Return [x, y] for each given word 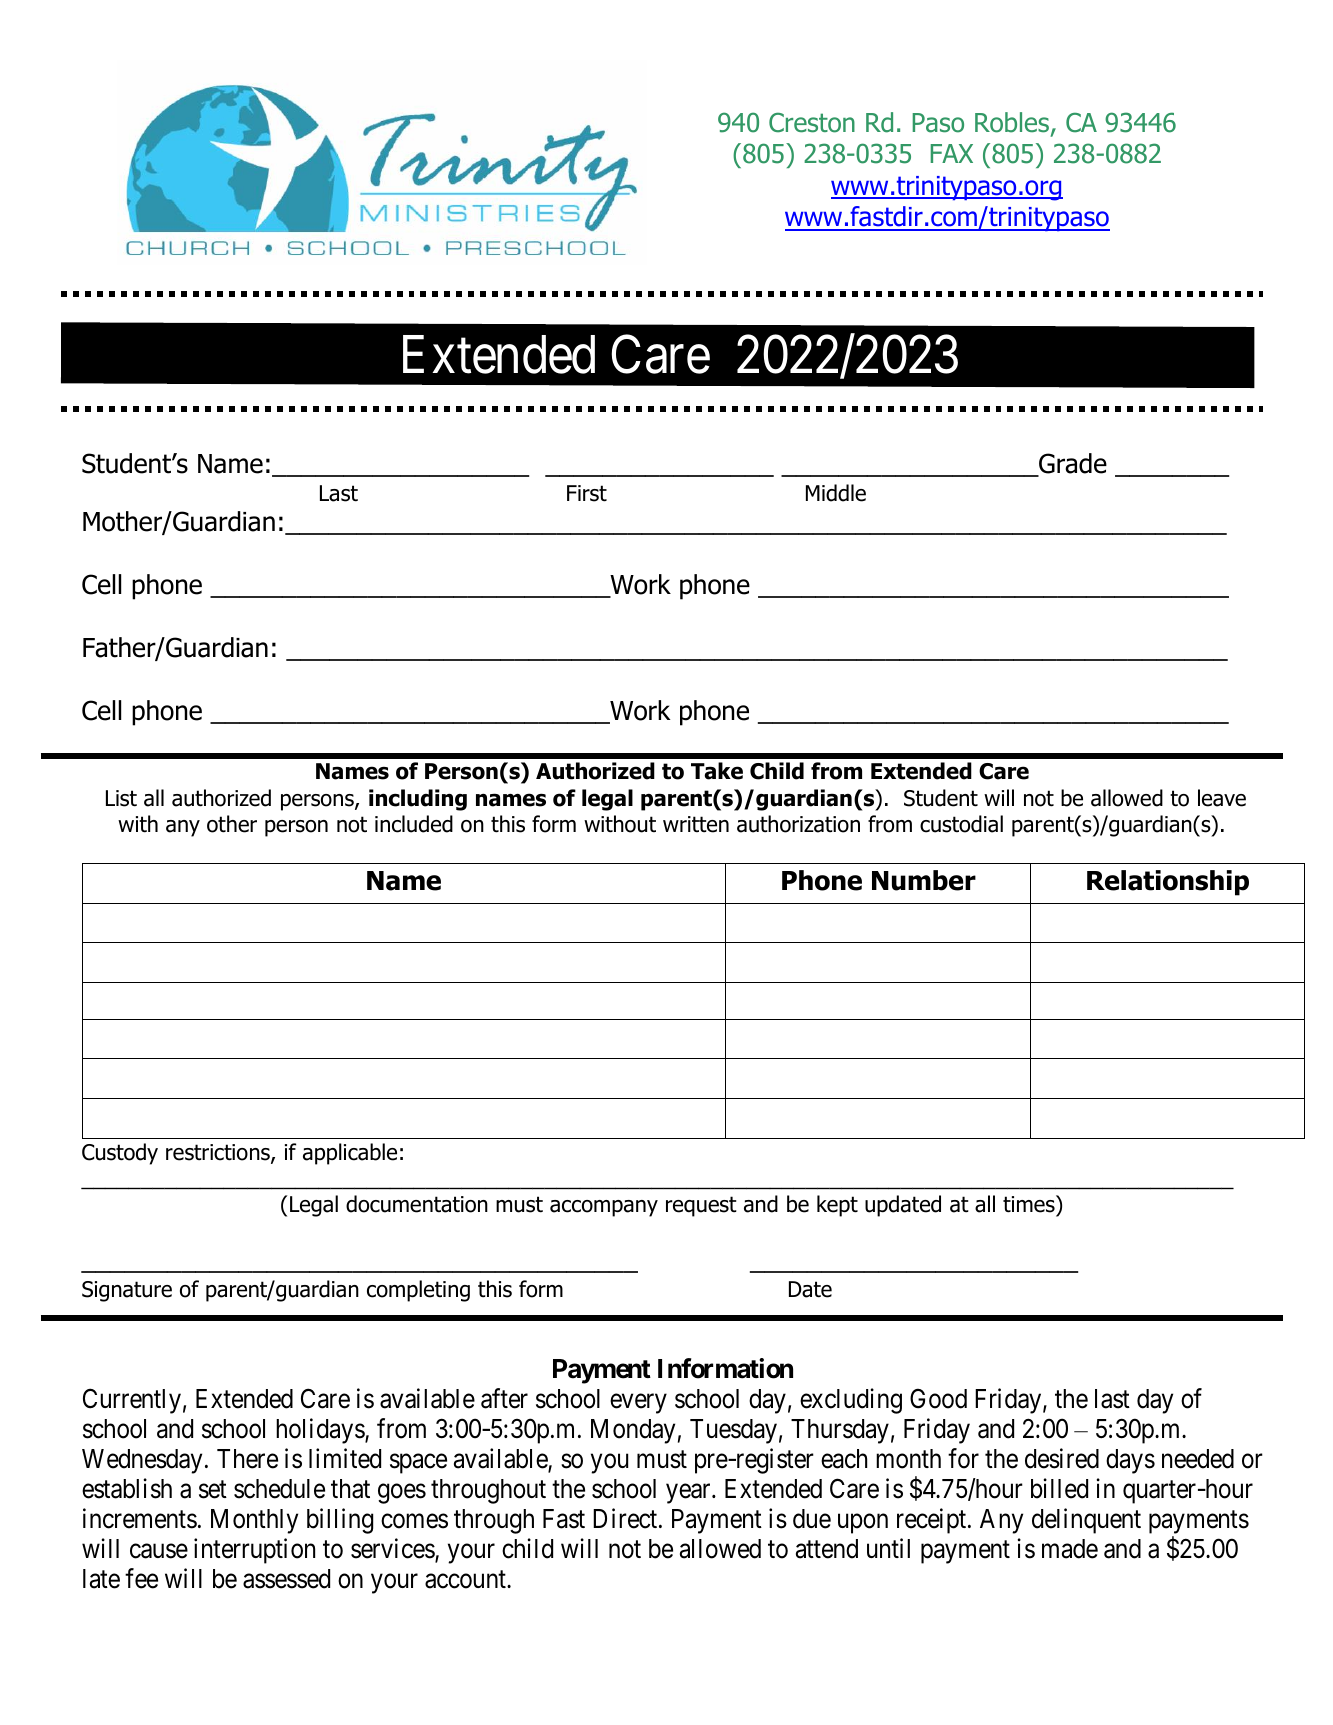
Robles [1012, 122]
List [121, 798]
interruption [254, 1551]
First [587, 493]
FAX [952, 153]
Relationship [1168, 883]
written [696, 824]
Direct [626, 1518]
